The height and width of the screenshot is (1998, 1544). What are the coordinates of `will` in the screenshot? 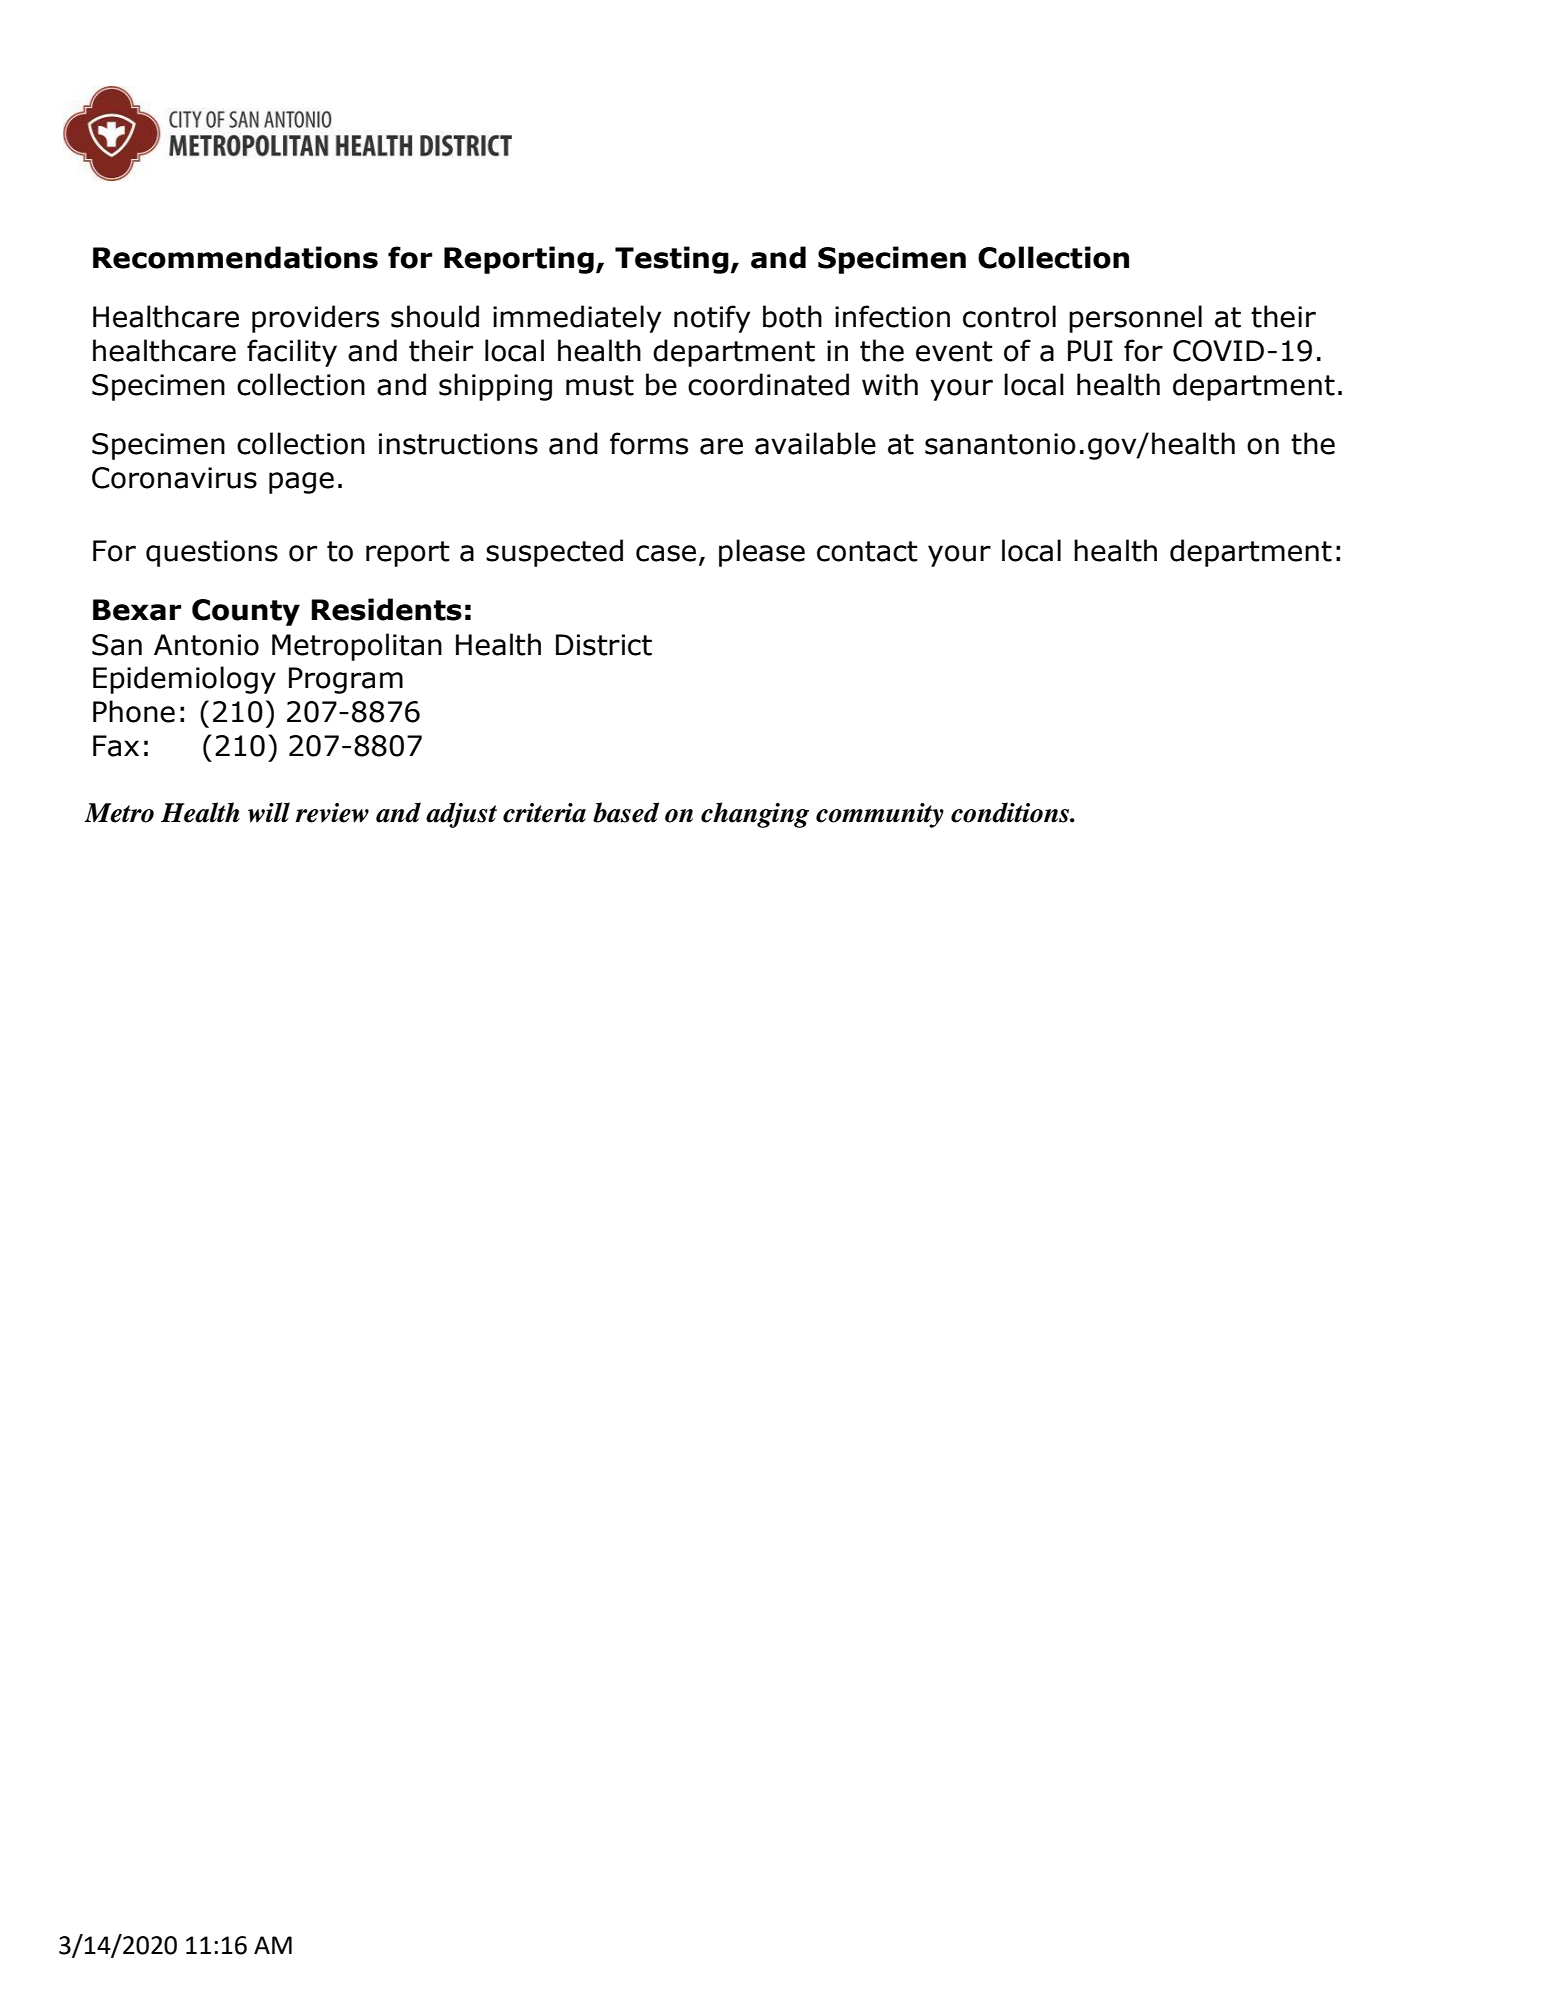 It's located at (269, 812).
